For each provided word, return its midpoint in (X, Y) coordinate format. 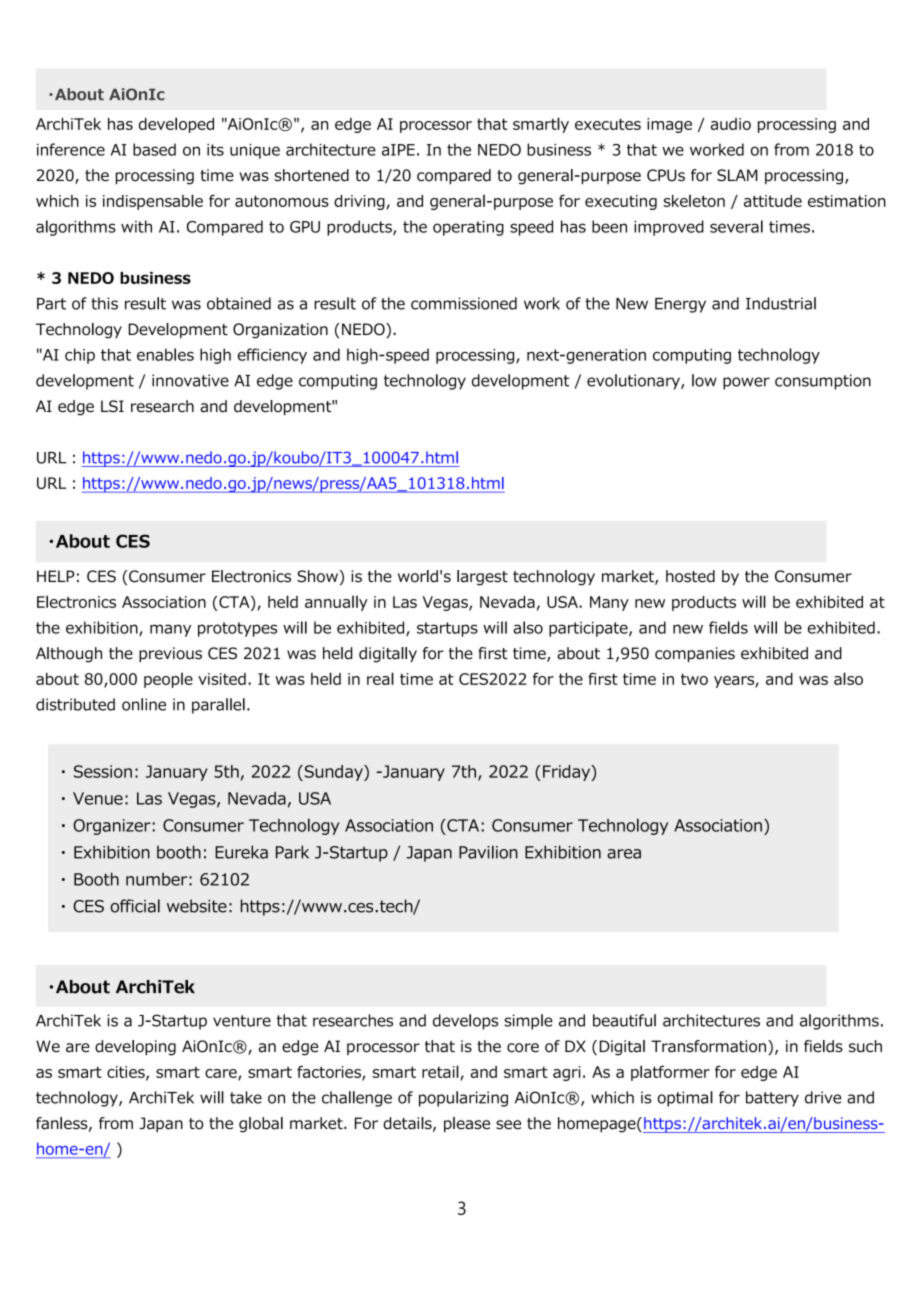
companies (695, 654)
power (746, 383)
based (154, 149)
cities (127, 1073)
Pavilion (488, 852)
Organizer (112, 827)
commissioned (464, 303)
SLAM (737, 175)
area (624, 854)
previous (170, 654)
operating (468, 228)
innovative (190, 380)
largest (482, 578)
